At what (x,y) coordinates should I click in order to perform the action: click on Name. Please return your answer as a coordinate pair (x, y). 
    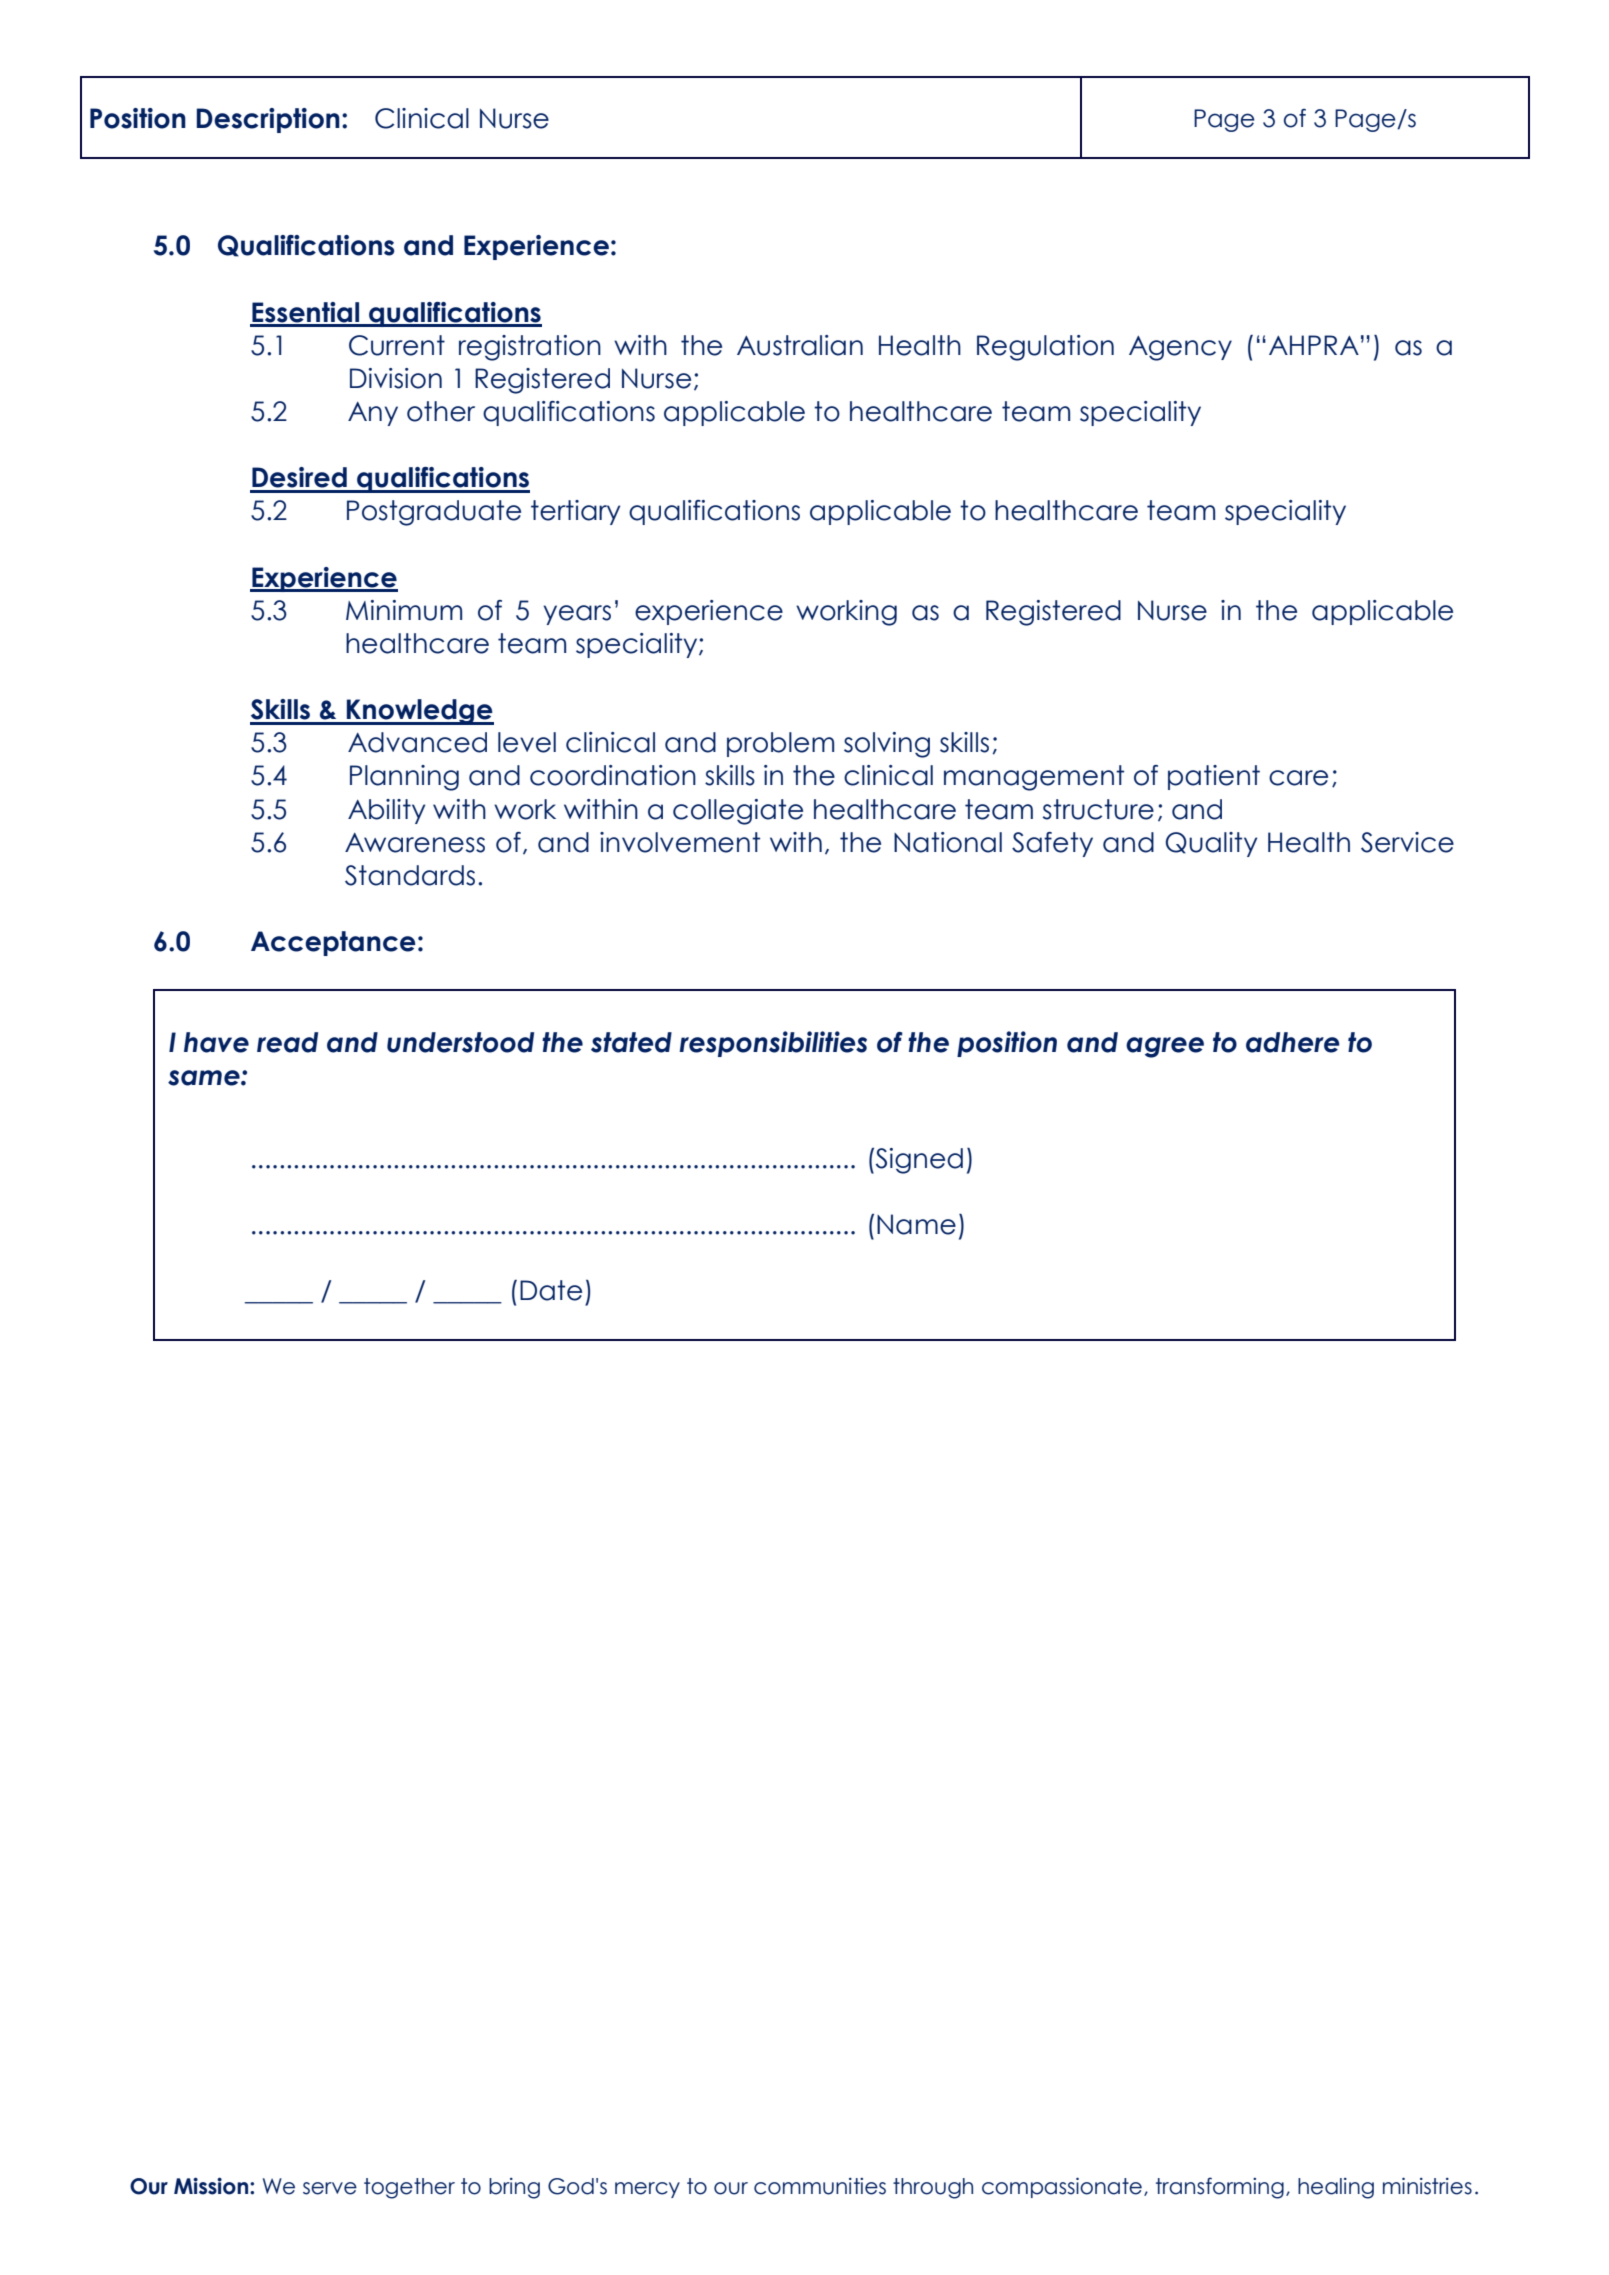
    Looking at the image, I should click on (916, 1224).
